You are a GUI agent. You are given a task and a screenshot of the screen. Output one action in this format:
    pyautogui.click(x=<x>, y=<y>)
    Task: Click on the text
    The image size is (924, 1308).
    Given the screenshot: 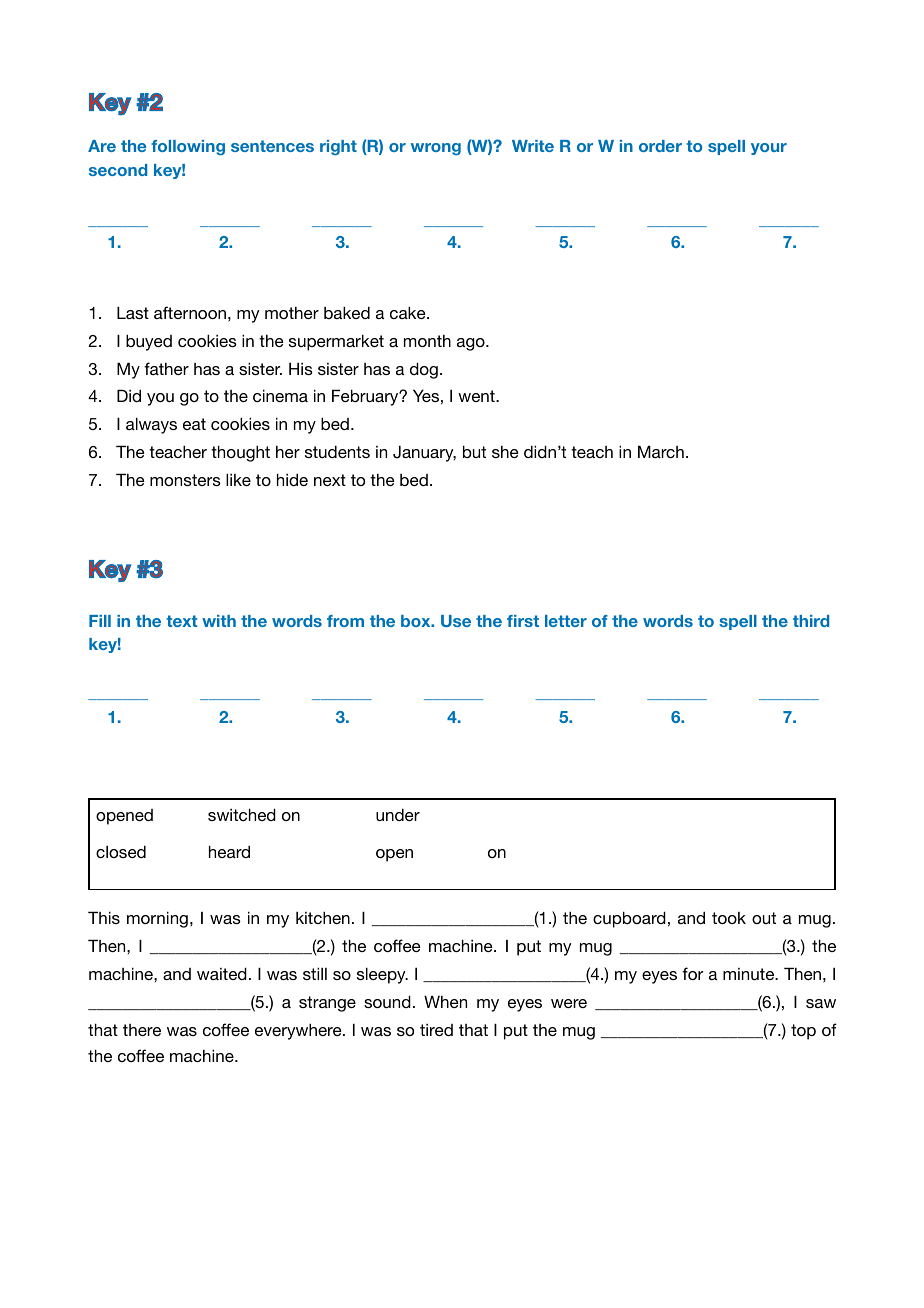 What is the action you would take?
    pyautogui.click(x=181, y=621)
